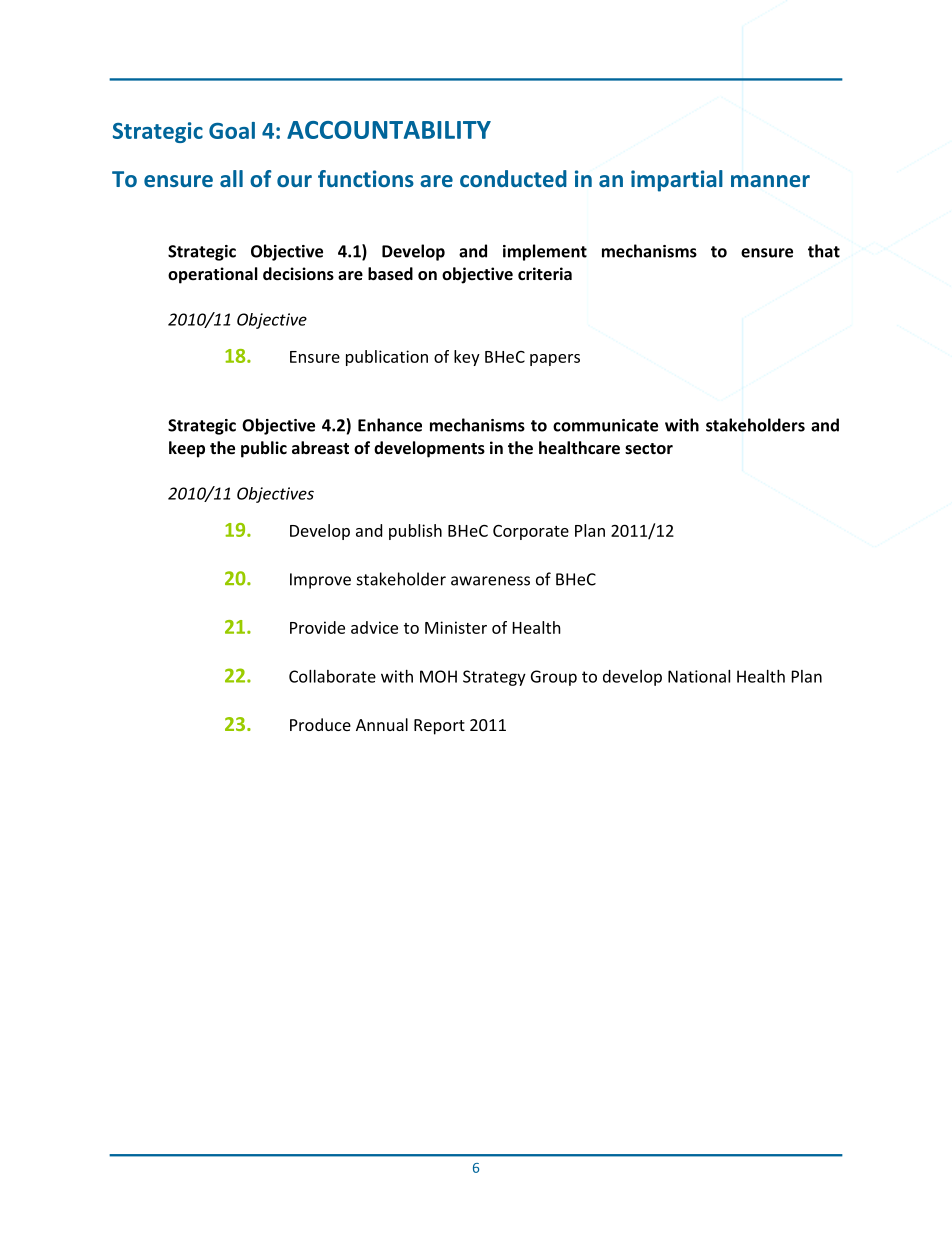 The height and width of the screenshot is (1233, 952). I want to click on conducted, so click(513, 178).
